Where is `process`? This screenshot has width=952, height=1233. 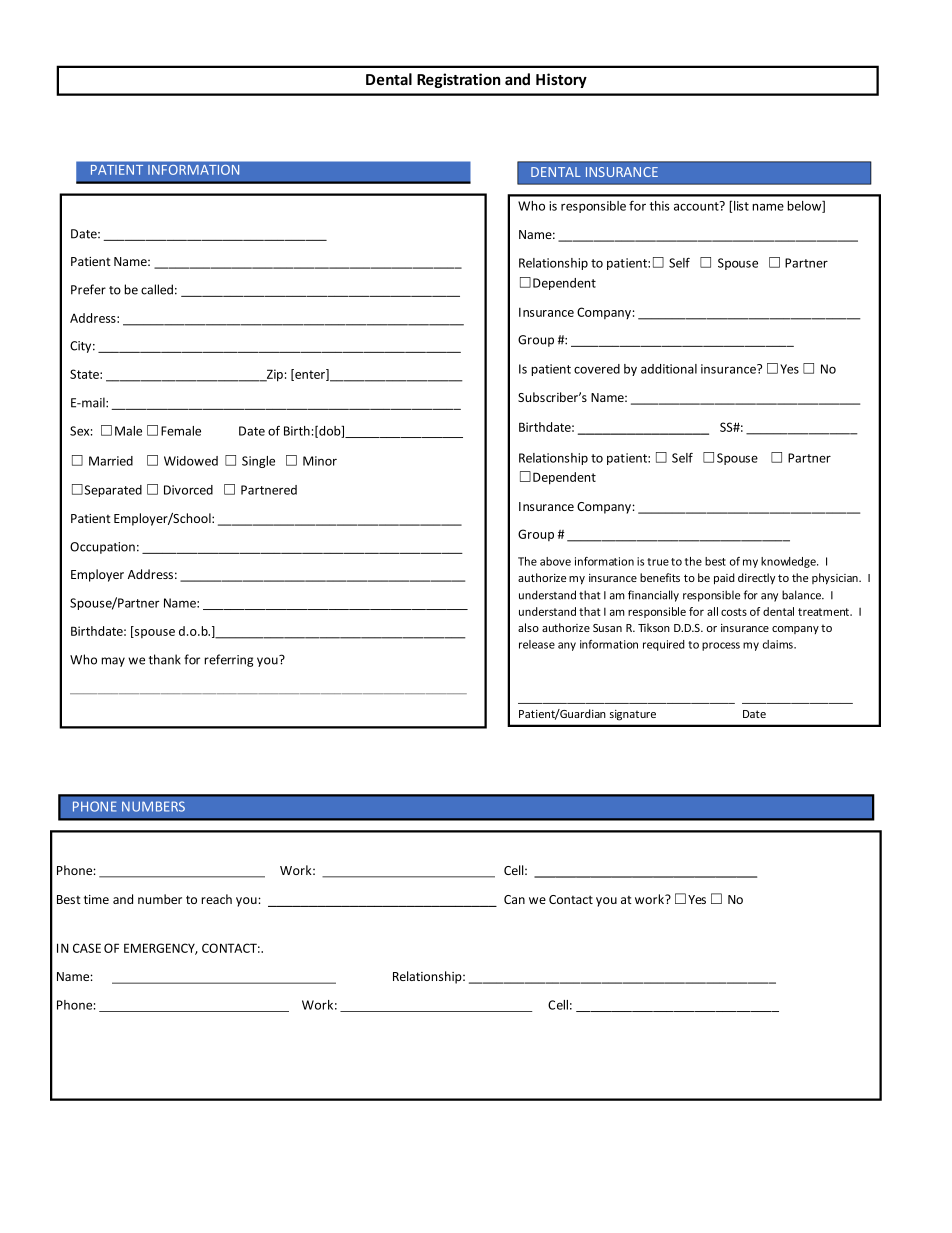
process is located at coordinates (721, 646).
